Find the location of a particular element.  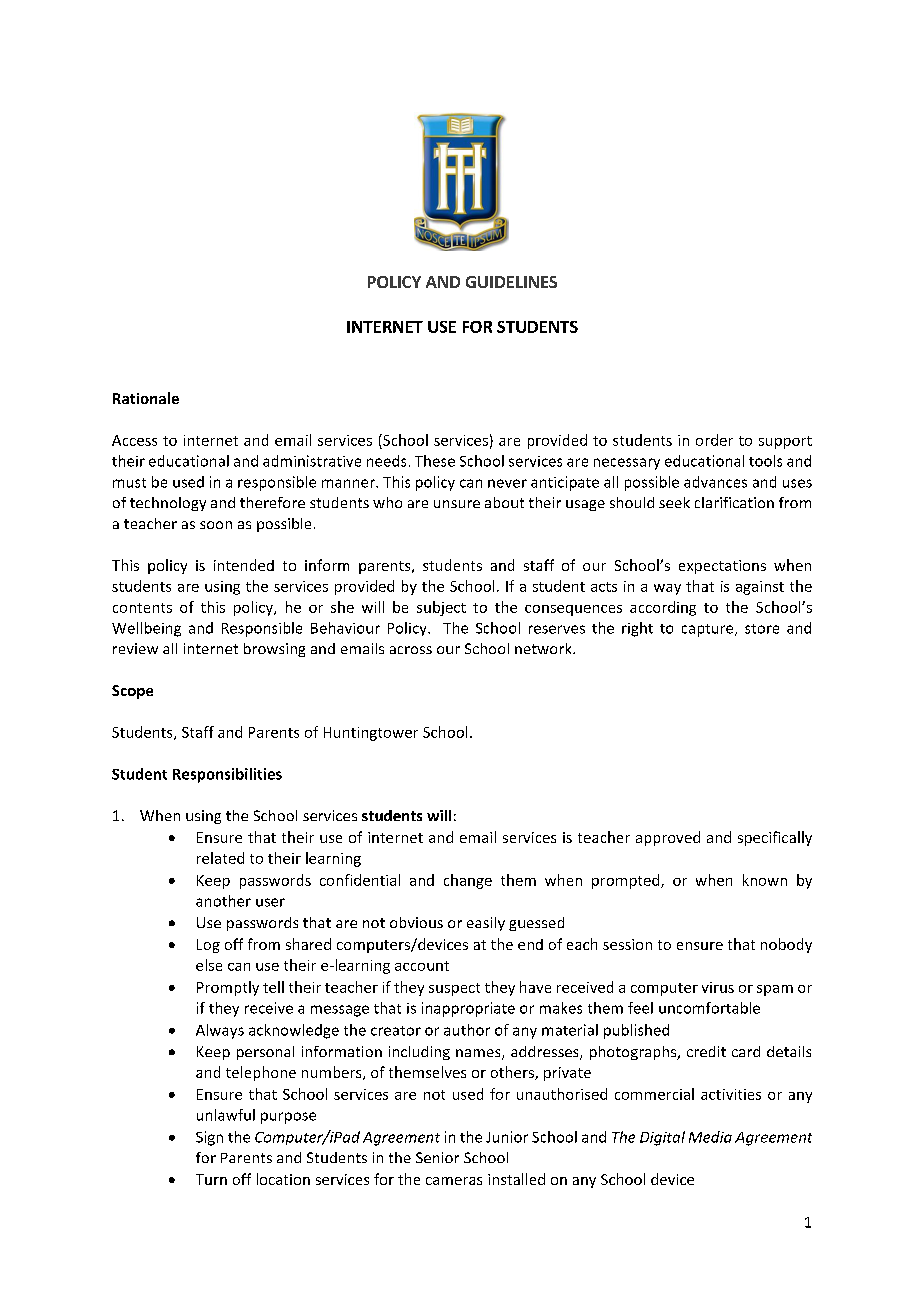

across is located at coordinates (411, 650).
